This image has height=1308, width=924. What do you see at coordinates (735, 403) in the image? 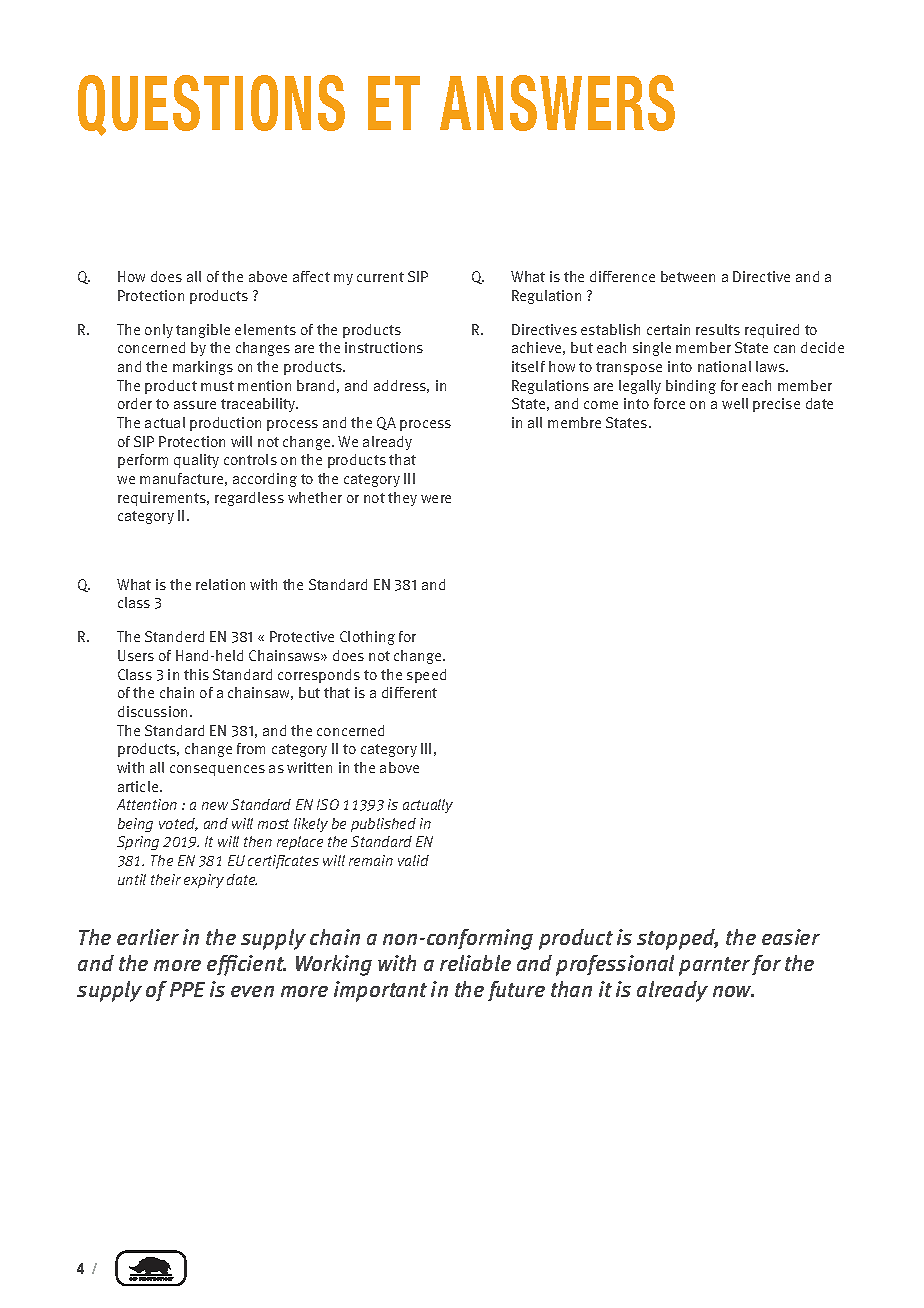
I see `well` at bounding box center [735, 403].
